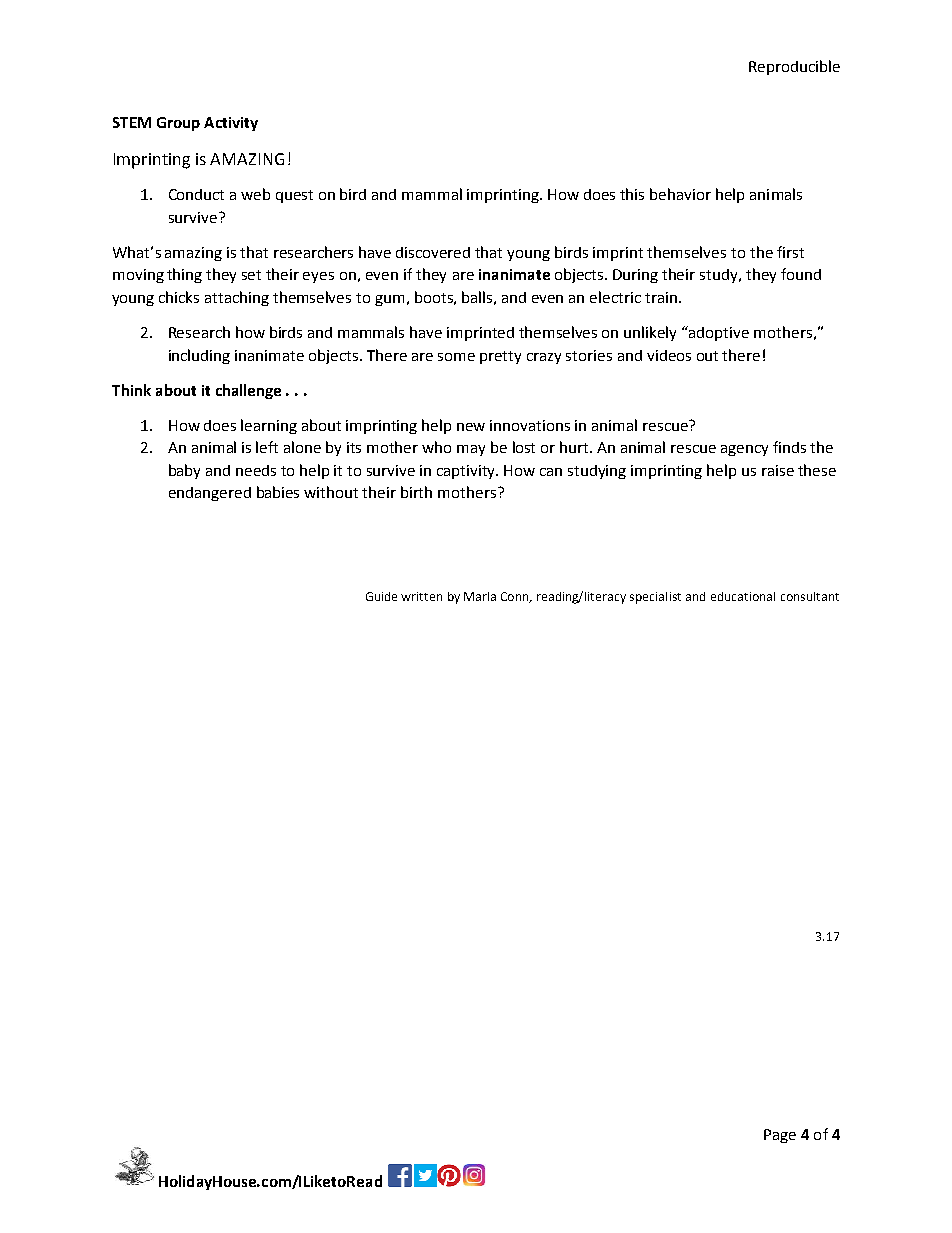  I want to click on Guide, so click(381, 596).
